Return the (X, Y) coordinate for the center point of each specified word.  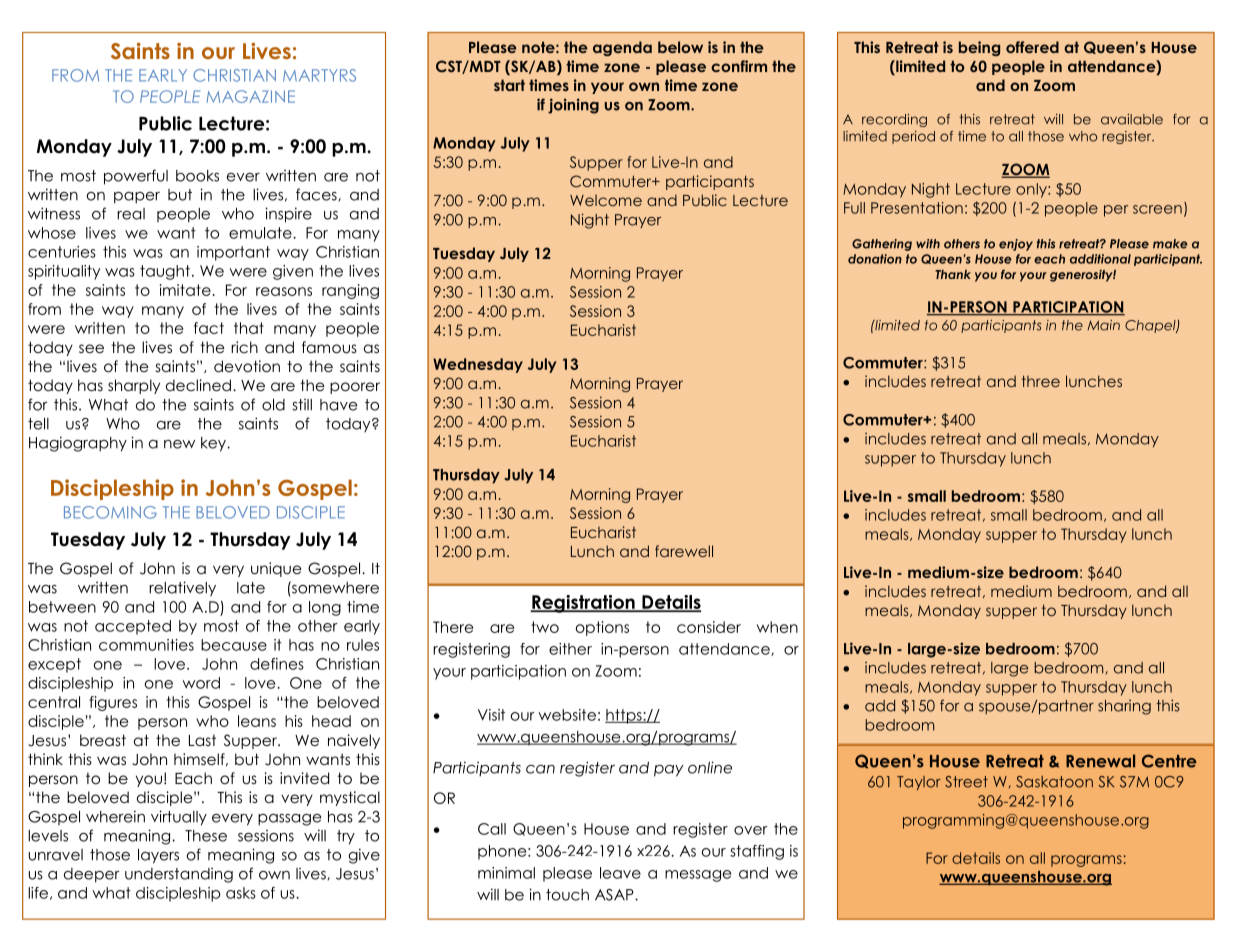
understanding (179, 875)
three (1041, 381)
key (214, 444)
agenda (622, 48)
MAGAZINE (251, 96)
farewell (684, 551)
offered (1032, 47)
